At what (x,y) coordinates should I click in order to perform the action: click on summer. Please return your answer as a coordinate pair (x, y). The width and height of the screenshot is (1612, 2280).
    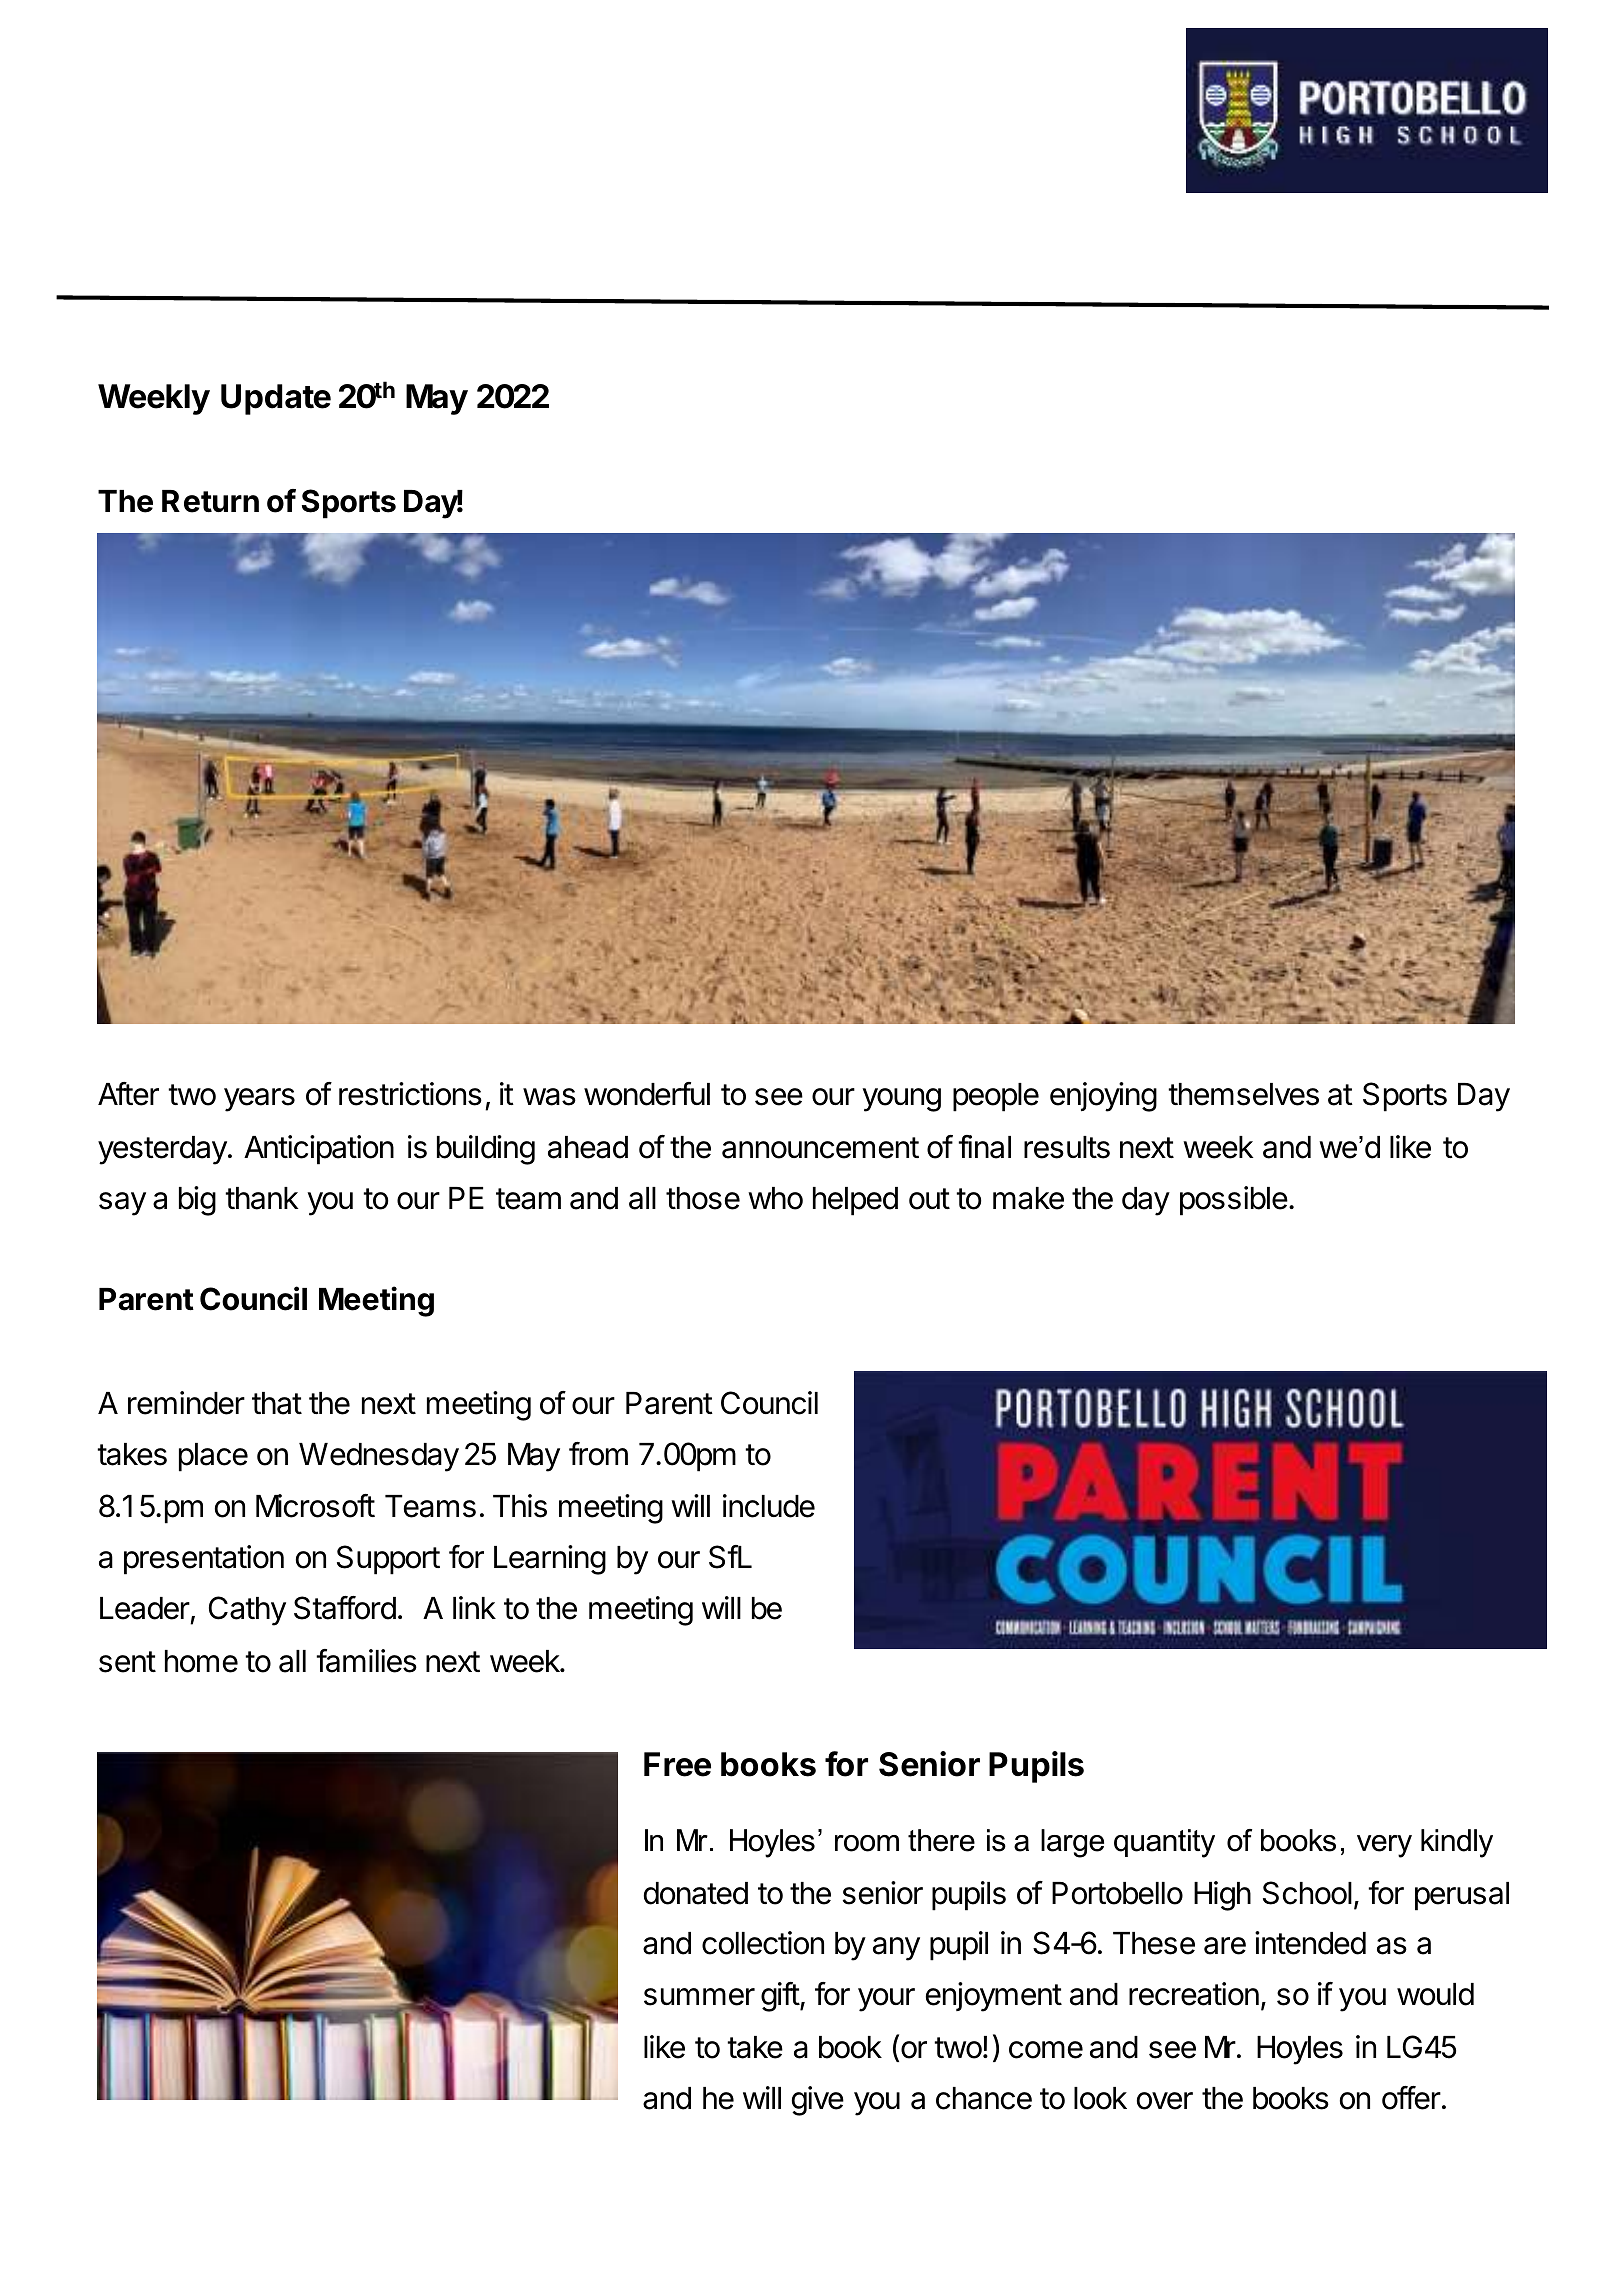
    Looking at the image, I should click on (699, 1997).
